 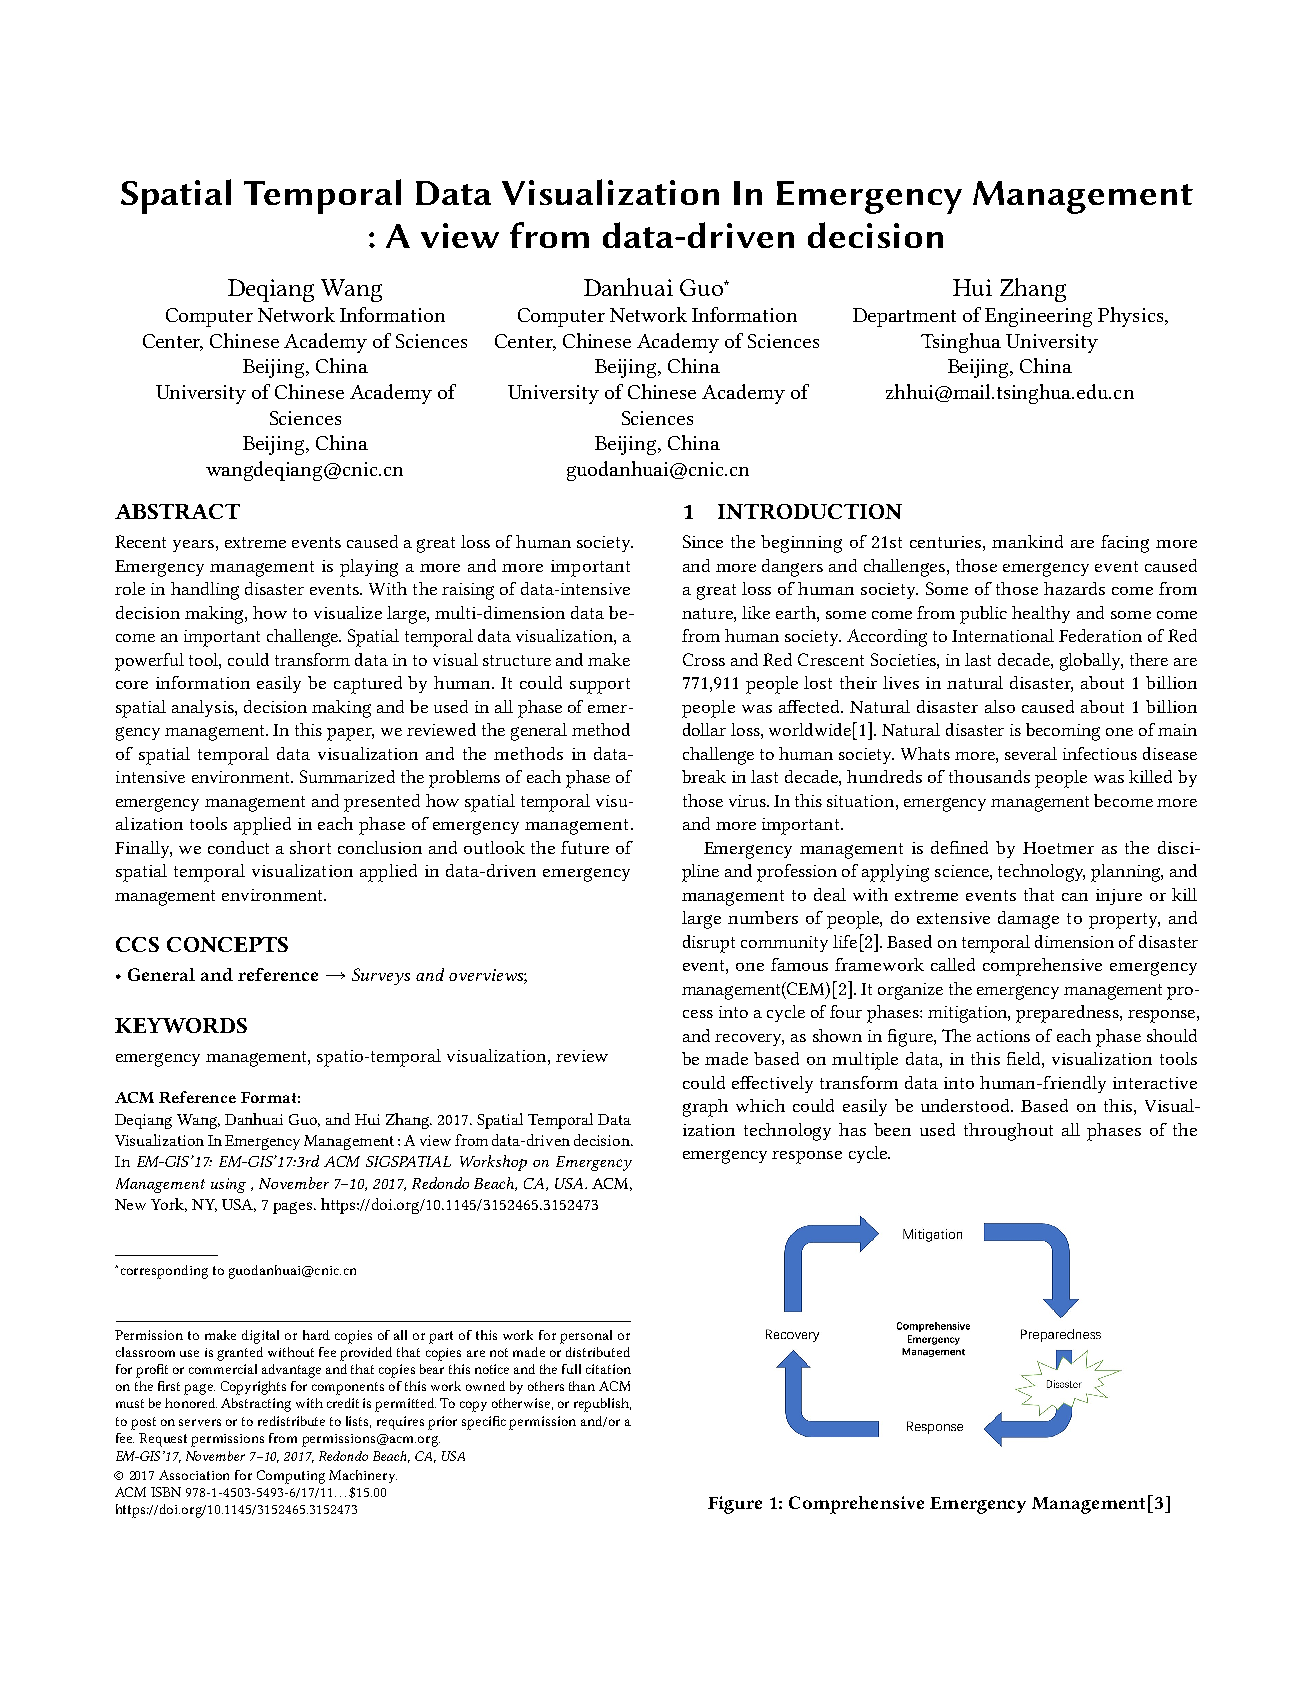 What do you see at coordinates (608, 1369) in the screenshot?
I see `citation` at bounding box center [608, 1369].
